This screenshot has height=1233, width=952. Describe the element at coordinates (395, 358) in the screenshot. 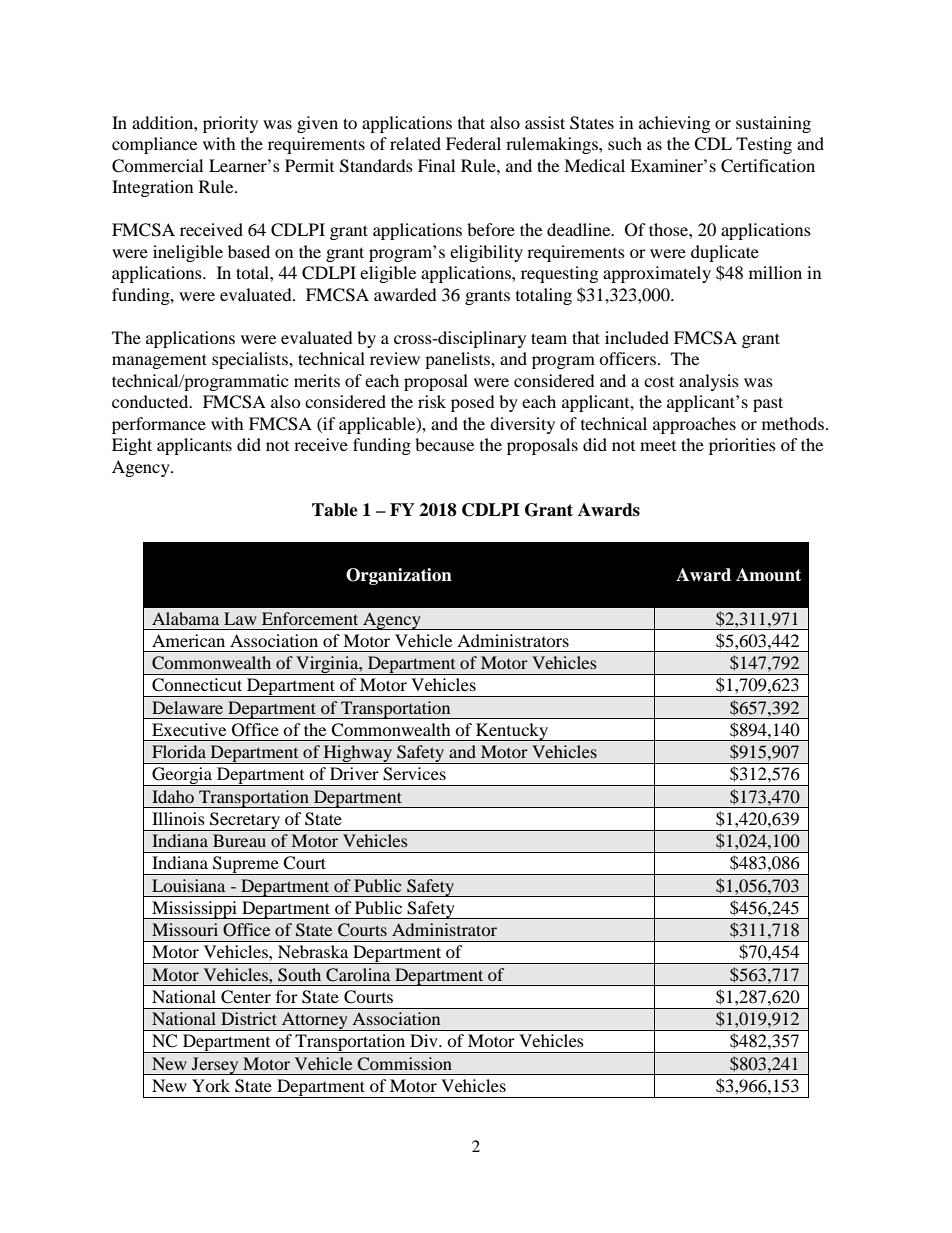

I see `review` at that location.
